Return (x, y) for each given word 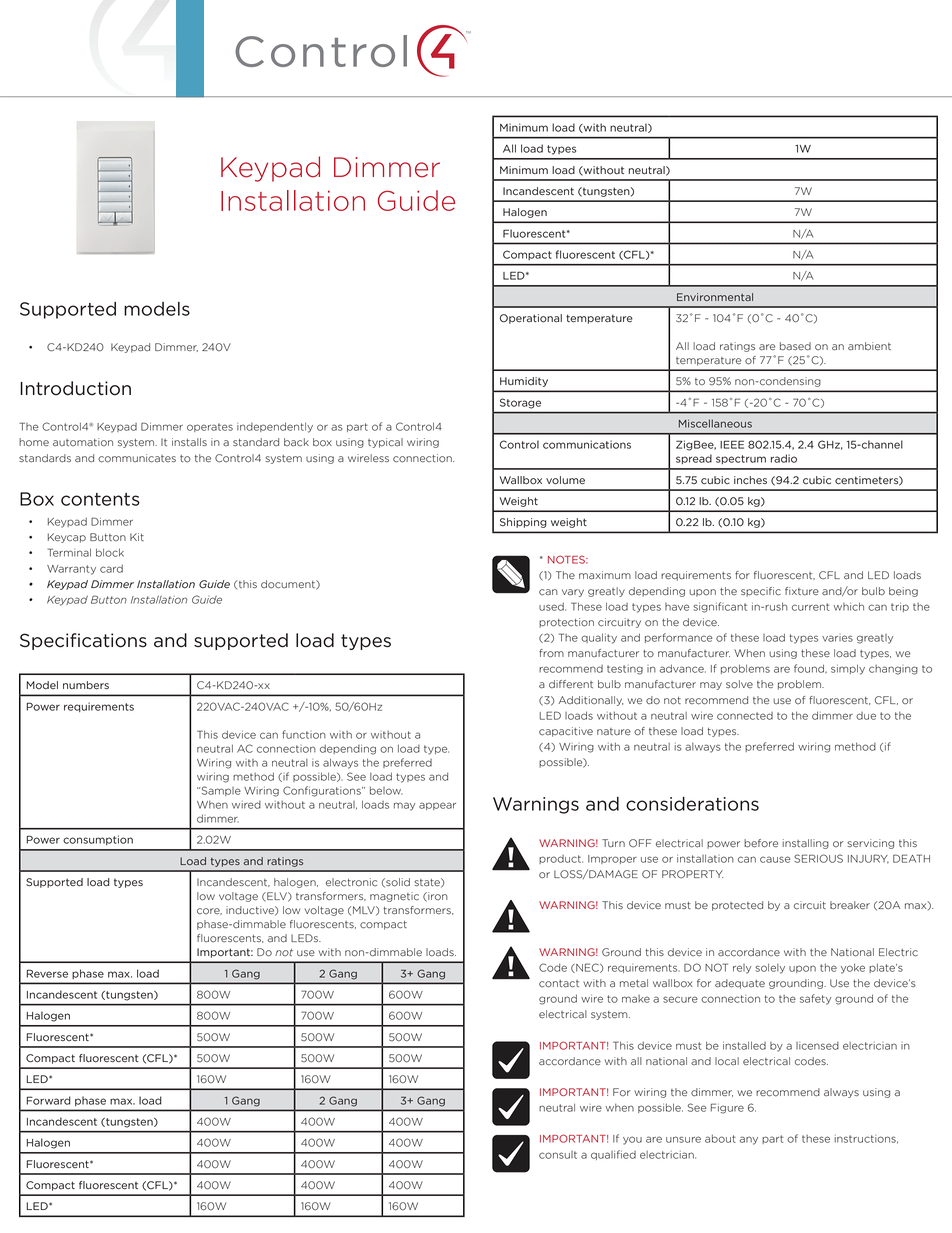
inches (750, 480)
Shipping (523, 523)
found (810, 668)
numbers (86, 685)
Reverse (47, 973)
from (551, 653)
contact (559, 984)
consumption (98, 840)
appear (437, 806)
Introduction (75, 388)
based (795, 346)
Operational (531, 319)
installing (805, 844)
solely (770, 969)
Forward (48, 1100)
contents (100, 499)
